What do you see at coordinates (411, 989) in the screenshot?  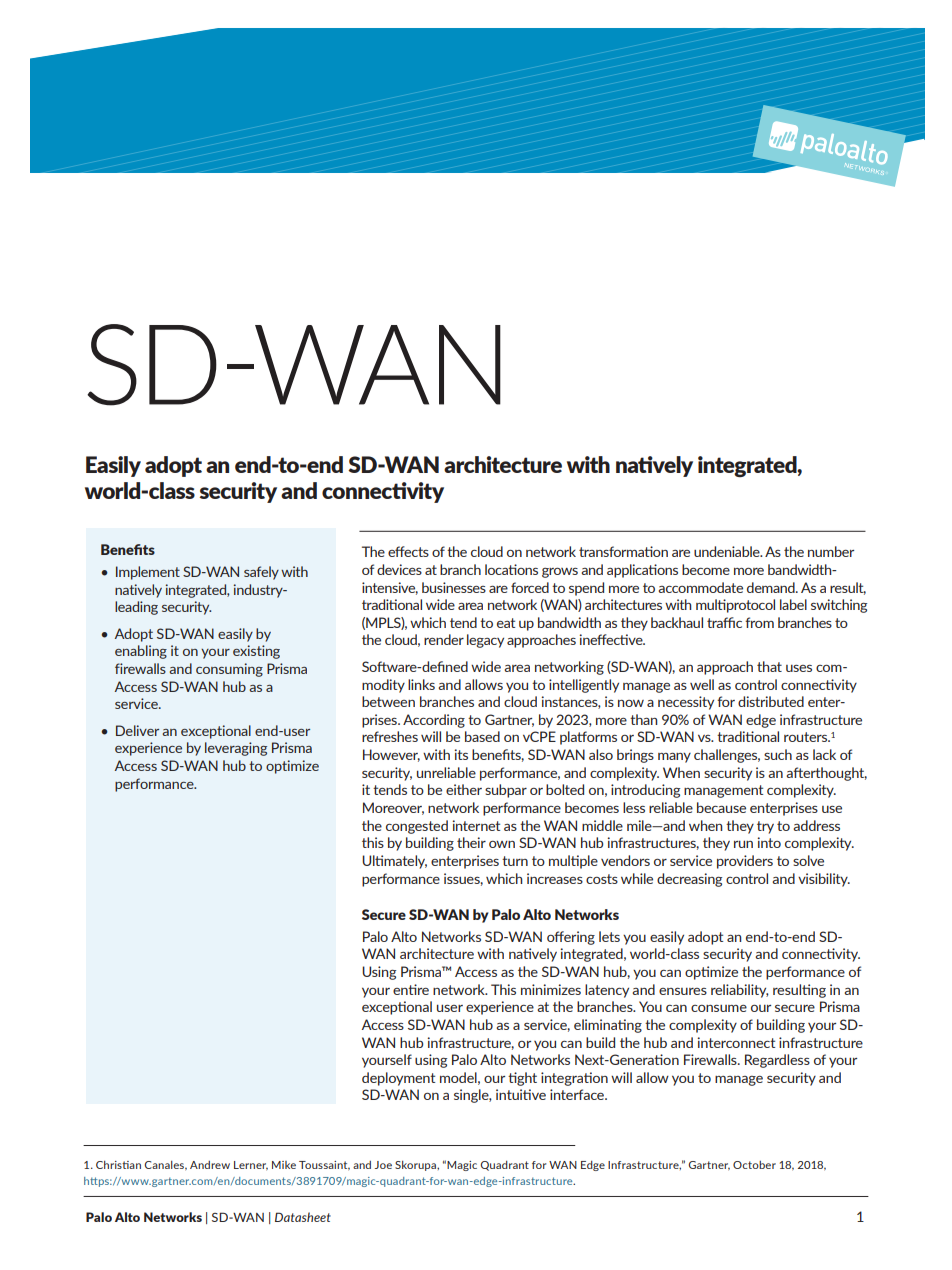 I see `entire` at bounding box center [411, 989].
